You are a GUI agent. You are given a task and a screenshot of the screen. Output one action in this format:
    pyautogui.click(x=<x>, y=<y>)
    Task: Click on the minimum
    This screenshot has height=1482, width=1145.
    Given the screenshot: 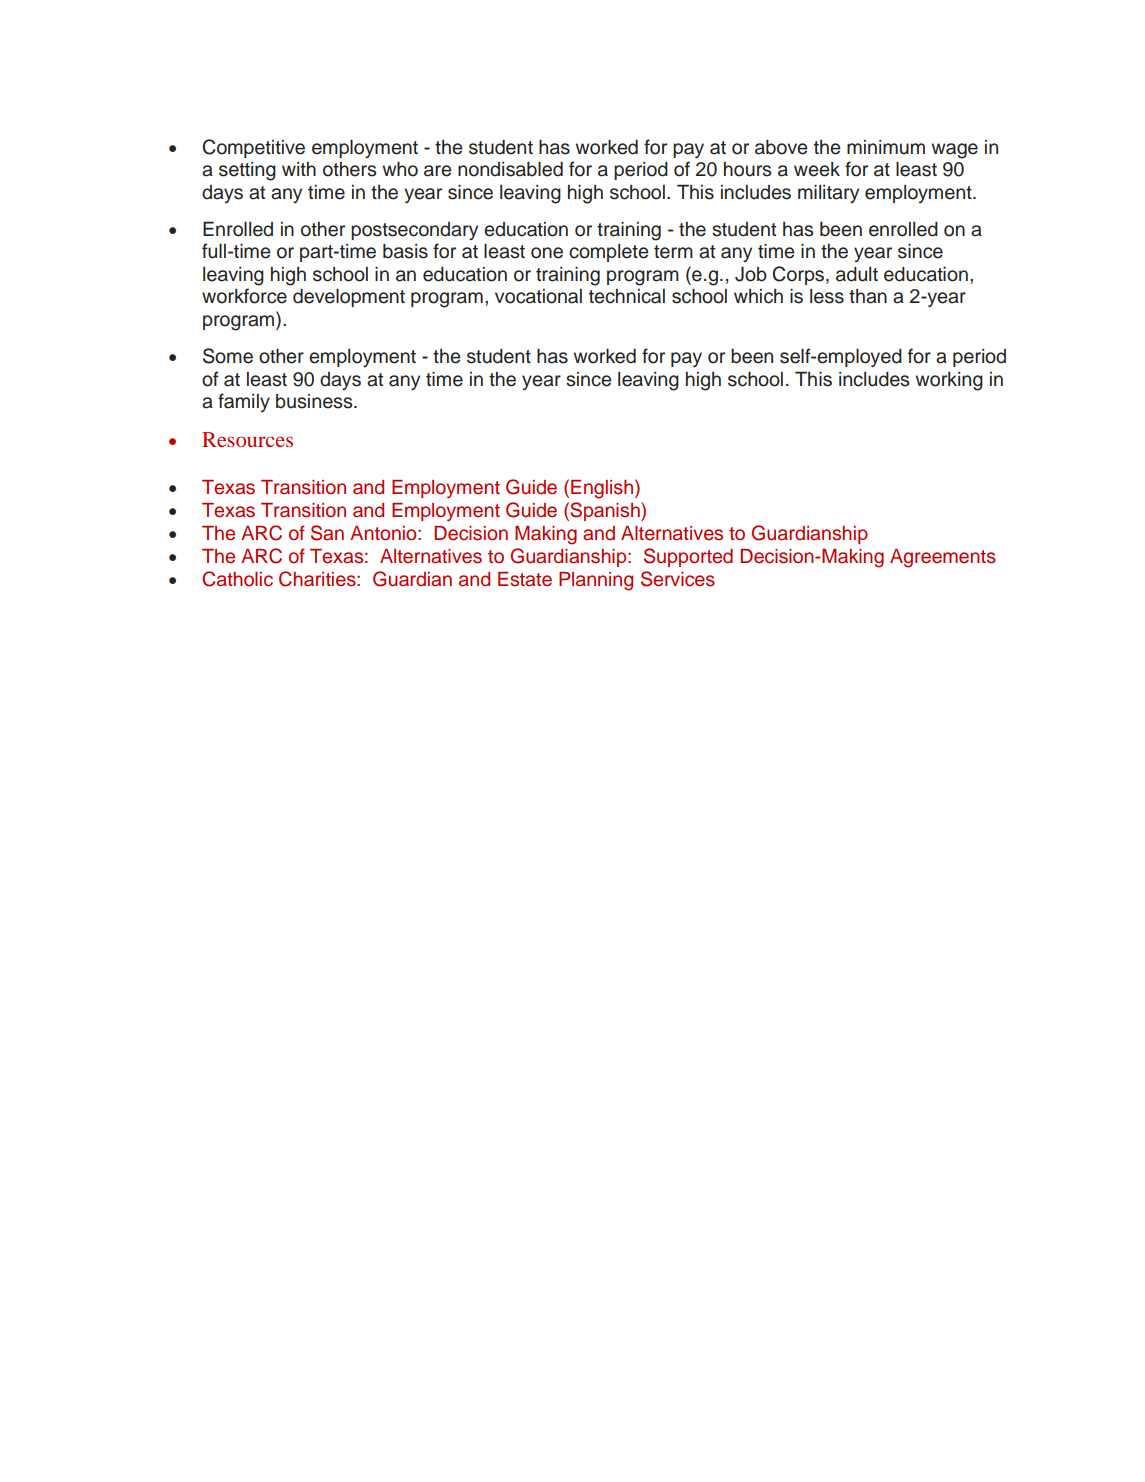 What is the action you would take?
    pyautogui.click(x=886, y=147)
